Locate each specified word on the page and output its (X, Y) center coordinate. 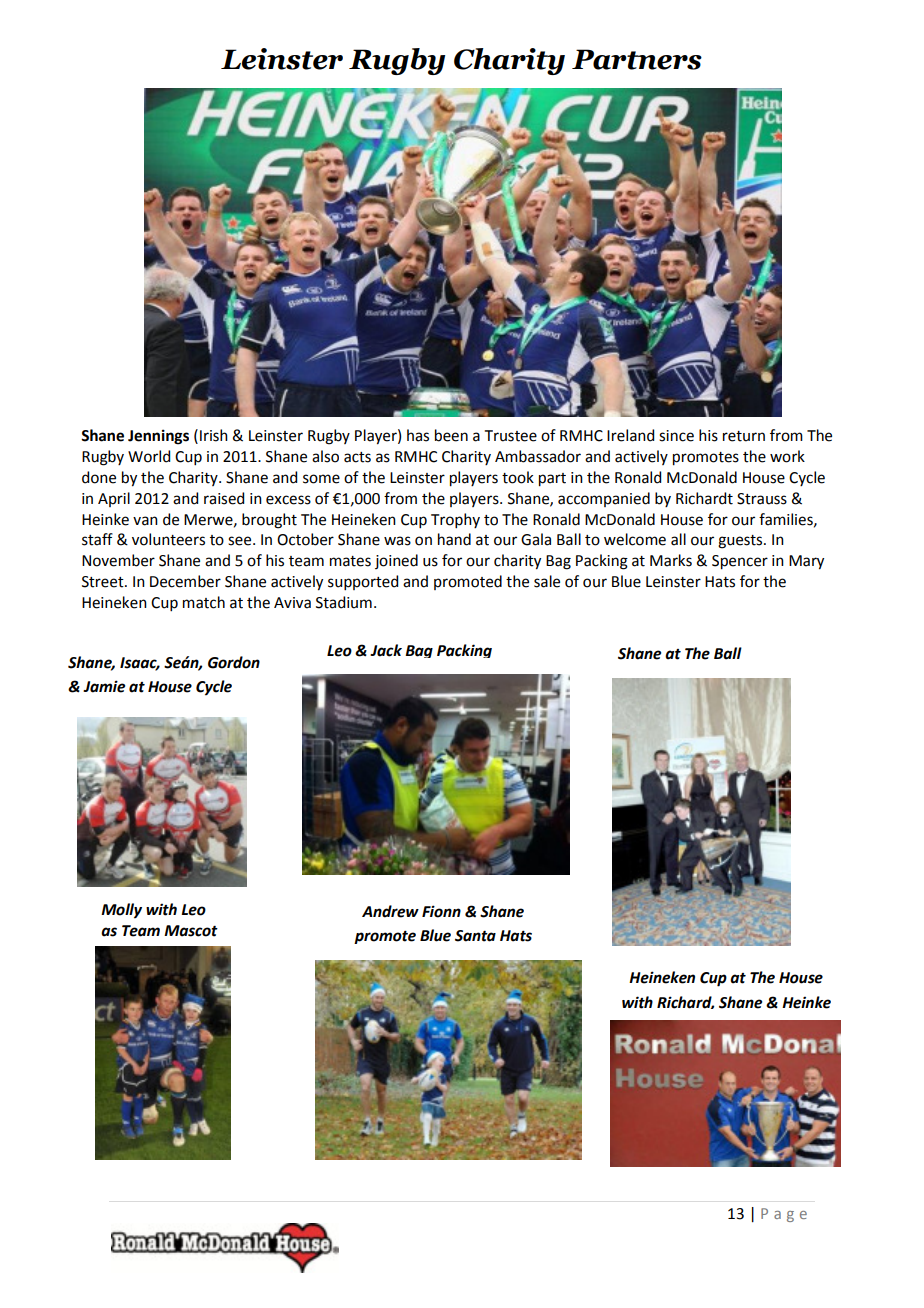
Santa (475, 936)
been (451, 435)
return (744, 436)
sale (547, 581)
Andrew (390, 911)
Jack (386, 650)
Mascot (191, 931)
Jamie (104, 686)
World (149, 456)
